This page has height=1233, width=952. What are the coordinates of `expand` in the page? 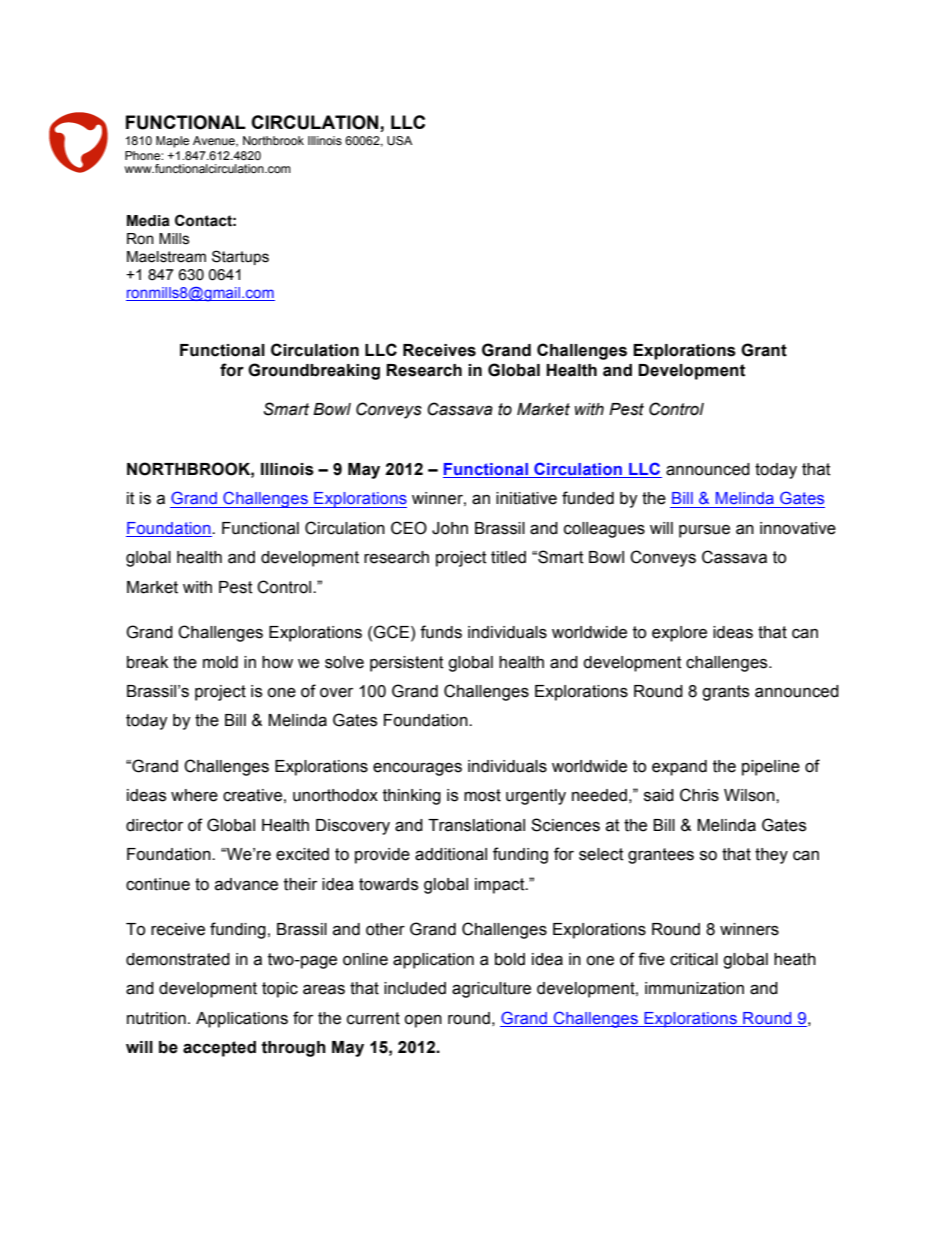 It's located at (679, 768).
